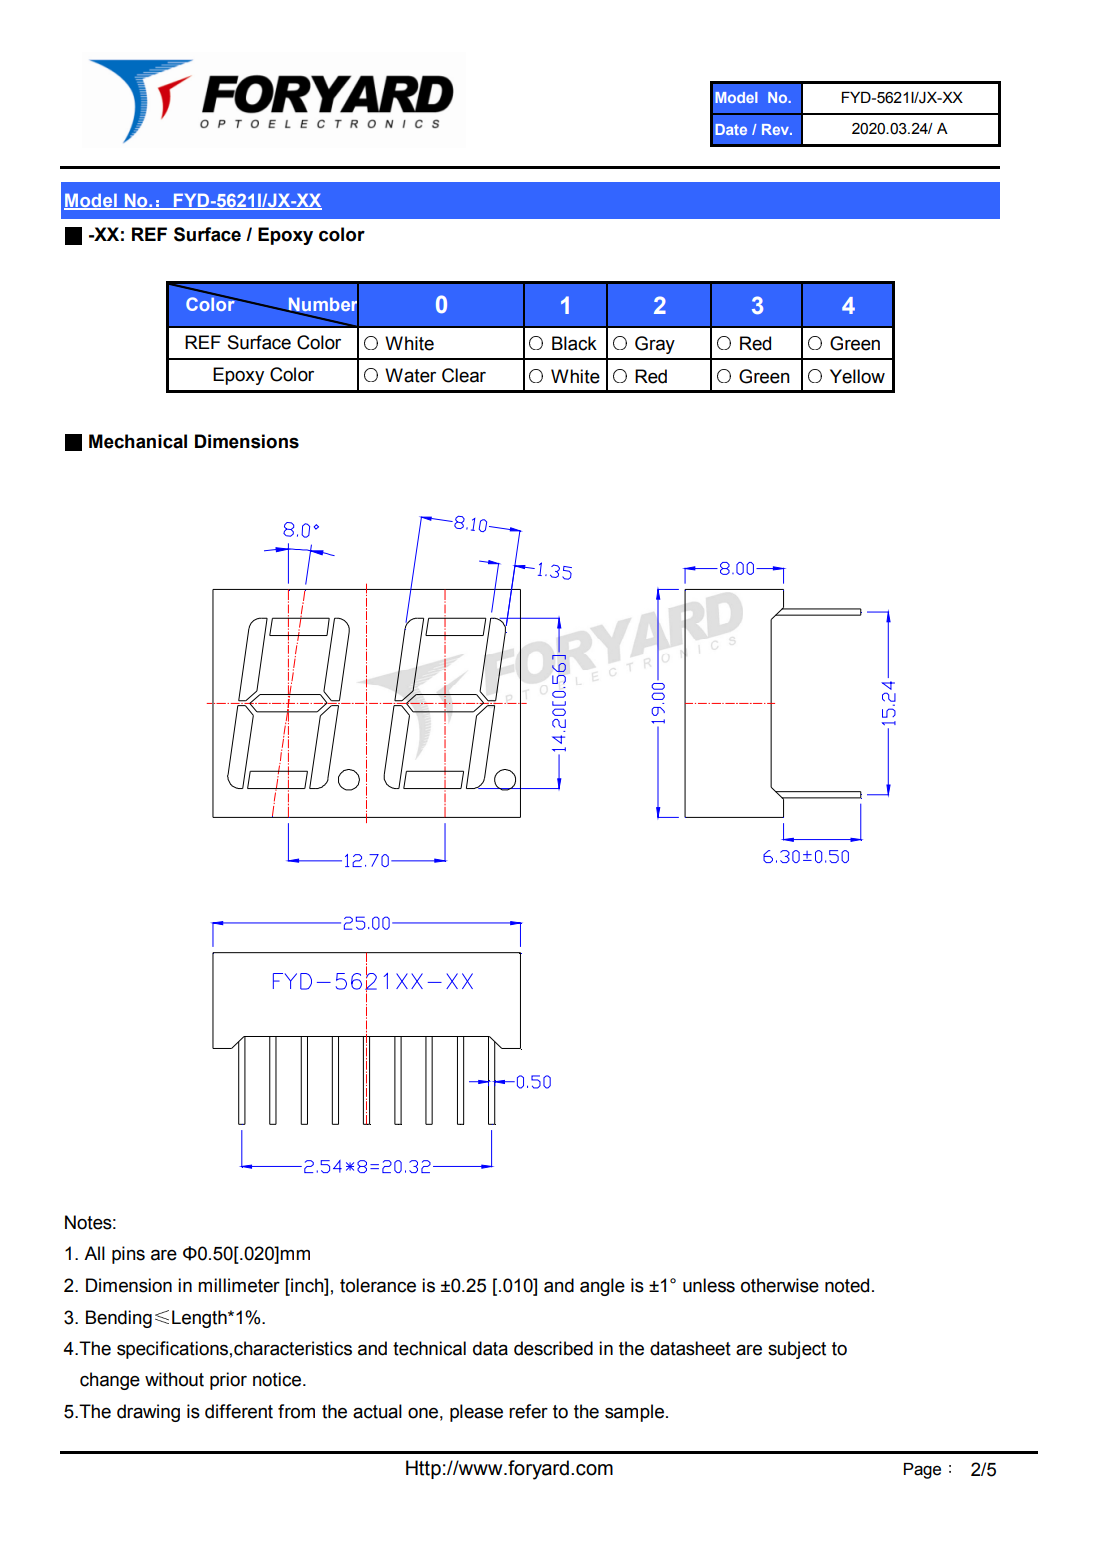 The image size is (1100, 1556). What do you see at coordinates (857, 376) in the image?
I see `Yellow` at bounding box center [857, 376].
